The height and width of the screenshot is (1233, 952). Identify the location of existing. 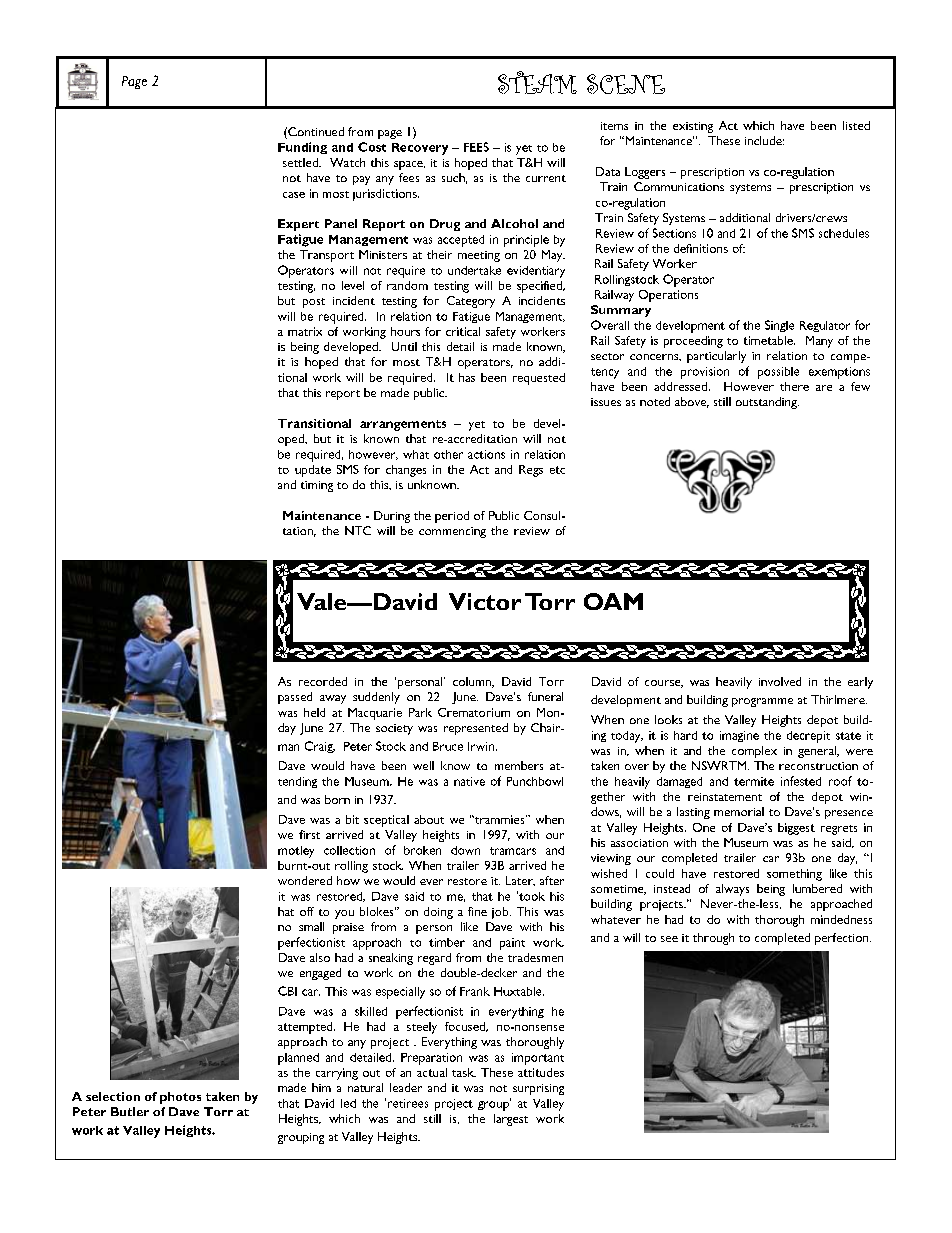
(693, 127).
